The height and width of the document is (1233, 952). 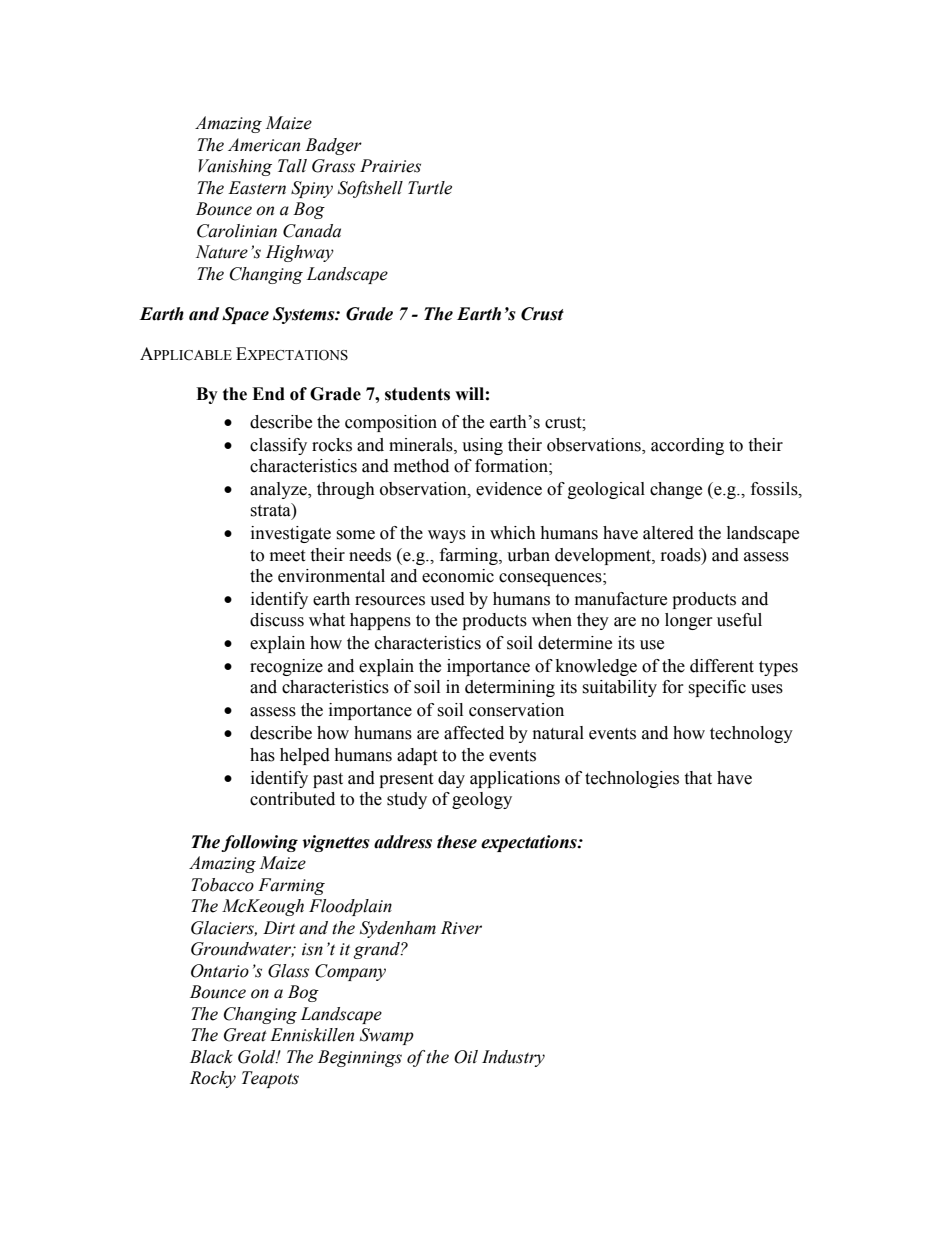 What do you see at coordinates (515, 779) in the document?
I see `applications` at bounding box center [515, 779].
